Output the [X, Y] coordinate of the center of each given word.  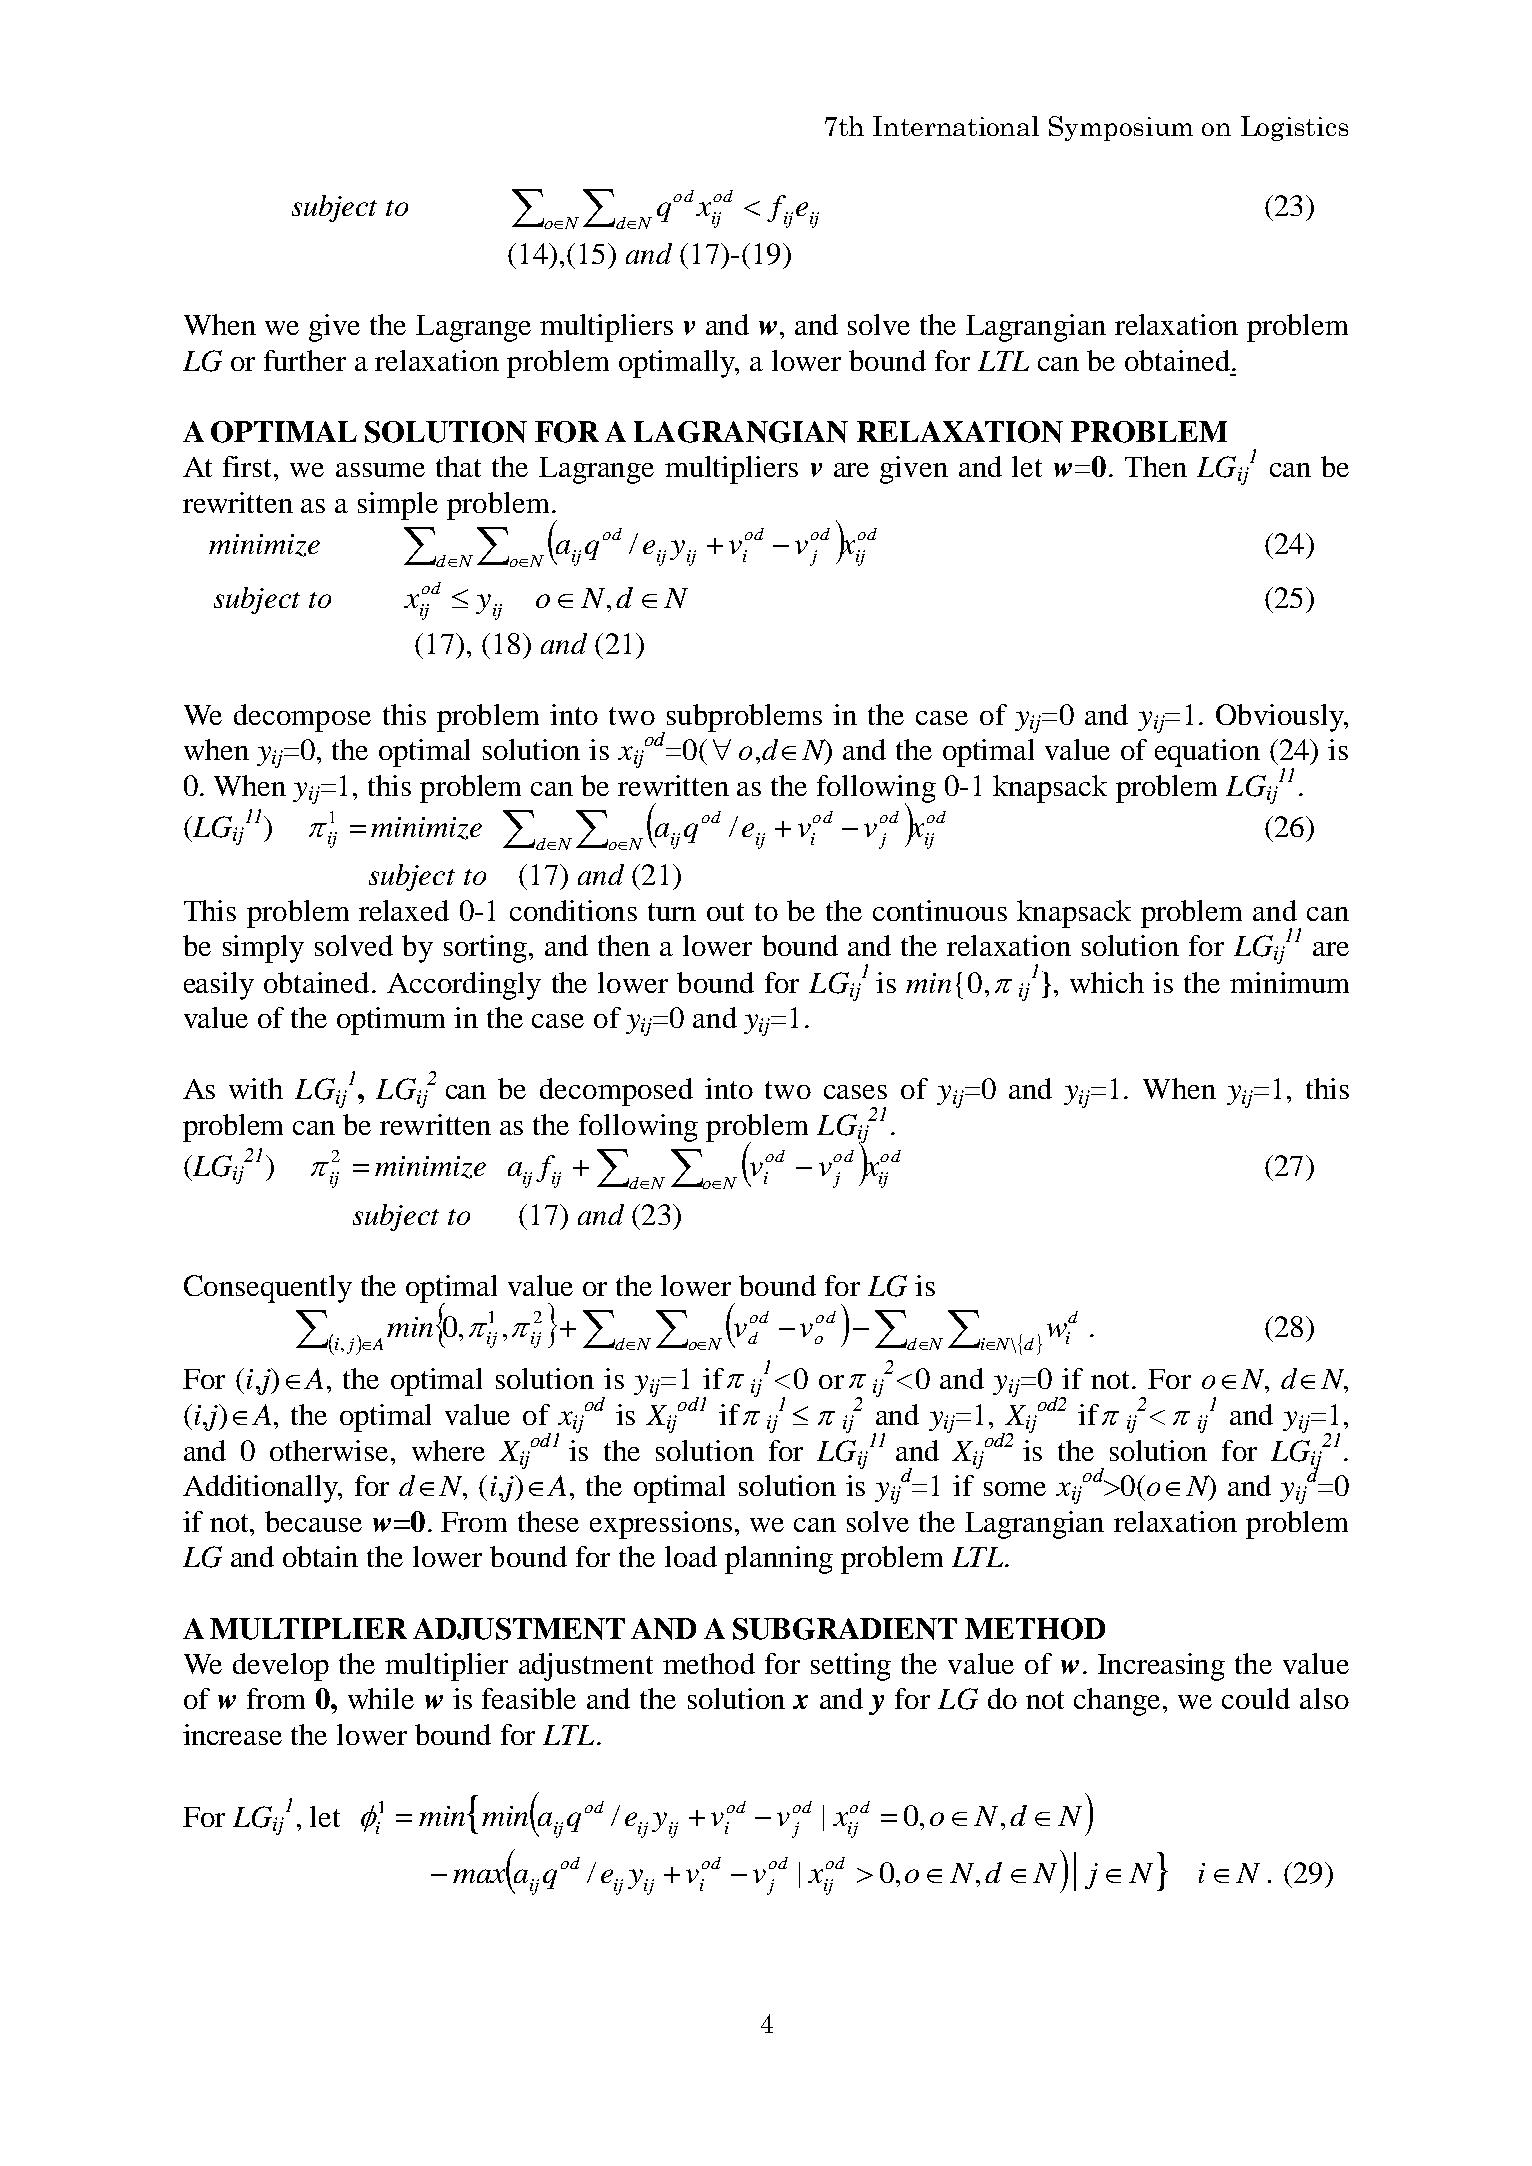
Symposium [1121, 128]
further [305, 360]
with [256, 1088]
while [381, 1698]
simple [398, 506]
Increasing [1161, 1667]
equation [1207, 753]
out [725, 912]
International [956, 126]
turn [672, 912]
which [1107, 982]
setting [851, 1667]
